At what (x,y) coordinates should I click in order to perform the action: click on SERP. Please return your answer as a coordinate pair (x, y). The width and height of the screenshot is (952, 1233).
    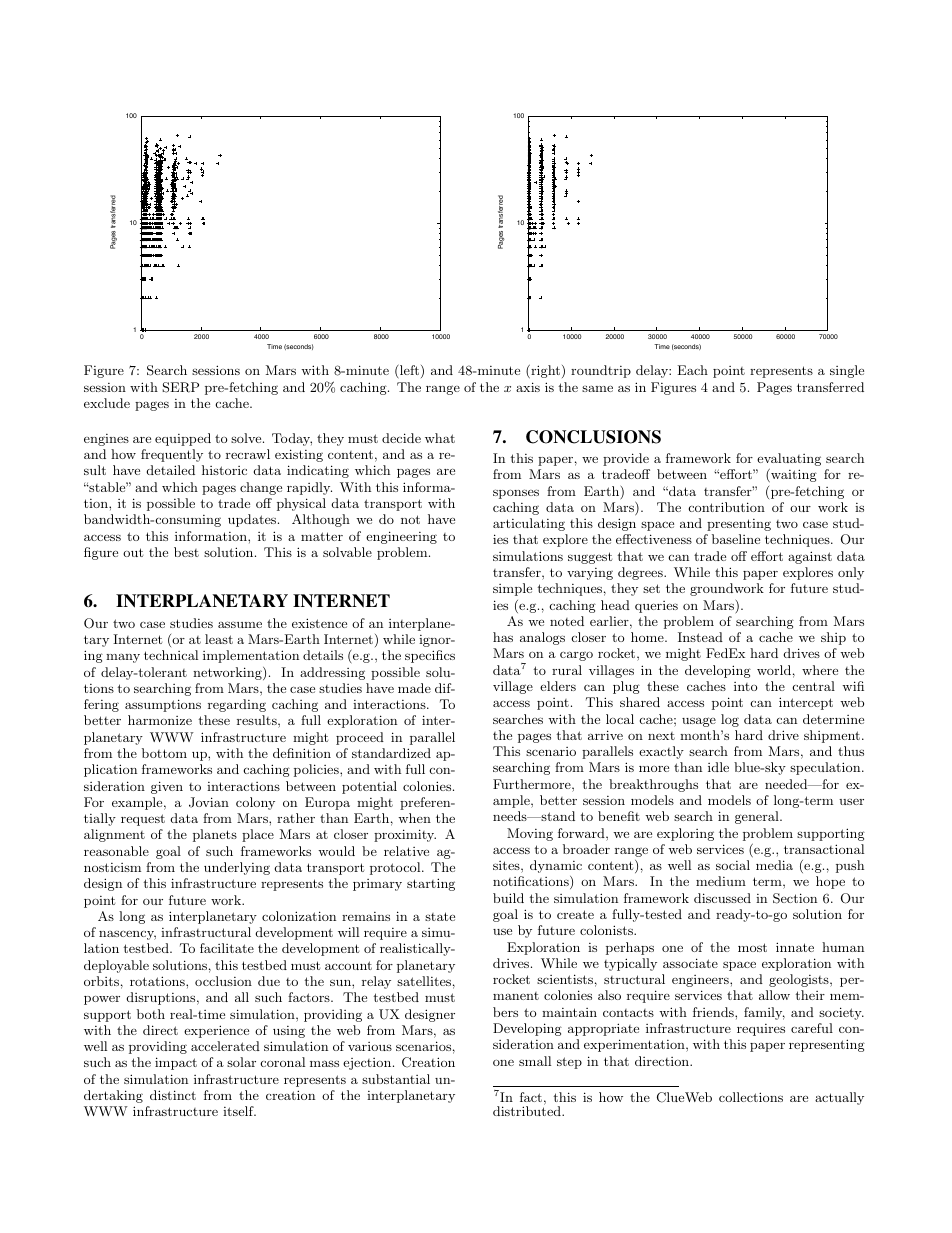
    Looking at the image, I should click on (180, 387).
